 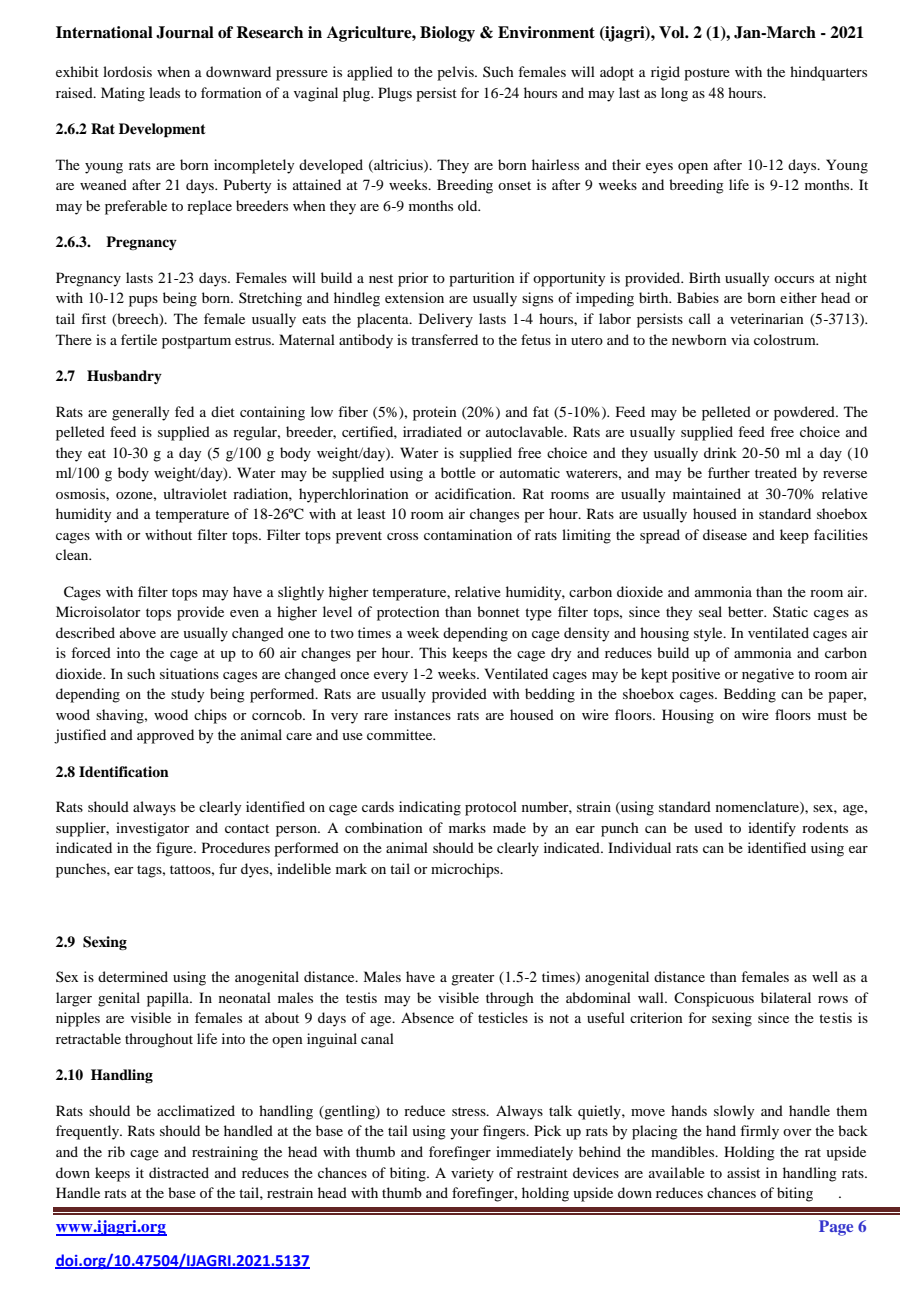 I want to click on greater, so click(x=473, y=979).
